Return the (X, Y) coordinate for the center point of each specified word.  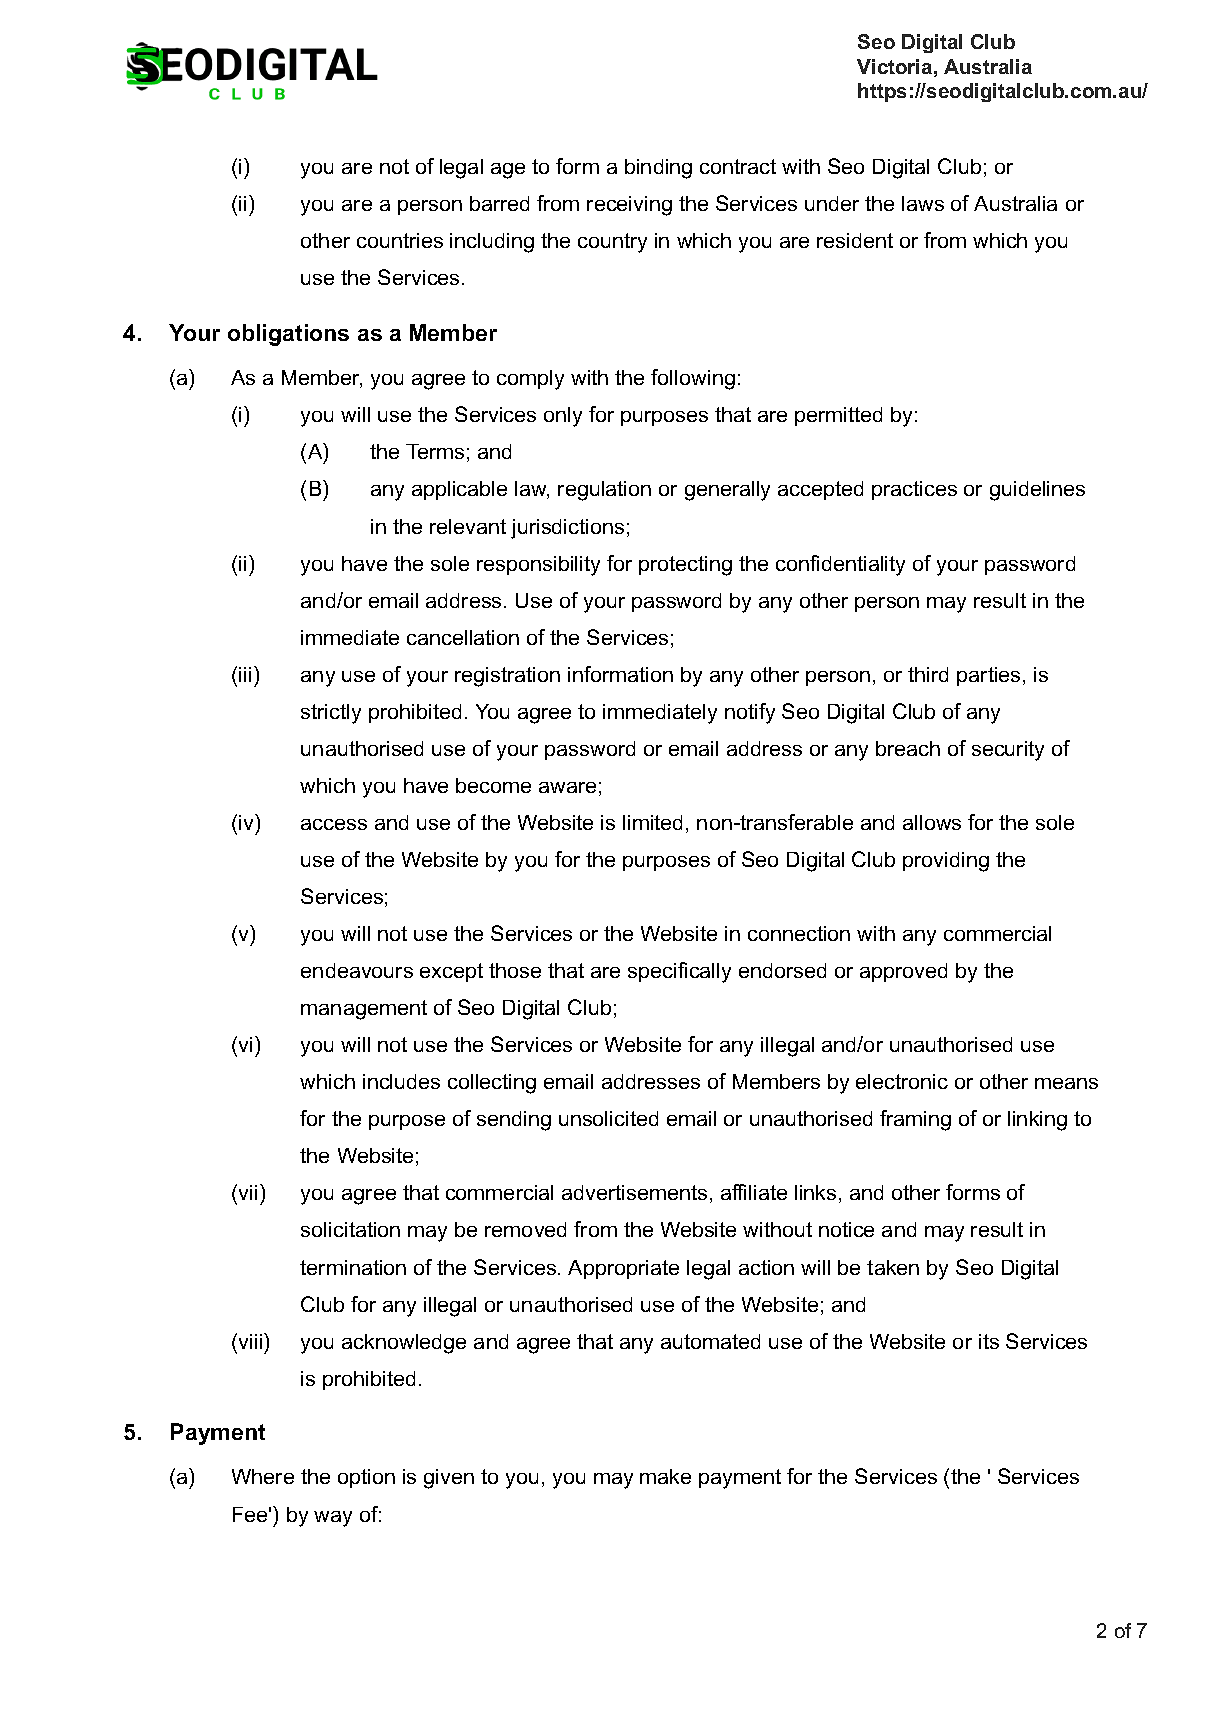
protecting (685, 566)
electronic (902, 1081)
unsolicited (608, 1118)
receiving (629, 206)
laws (923, 203)
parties (988, 676)
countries (400, 240)
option (366, 1478)
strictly (331, 714)
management (364, 1010)
